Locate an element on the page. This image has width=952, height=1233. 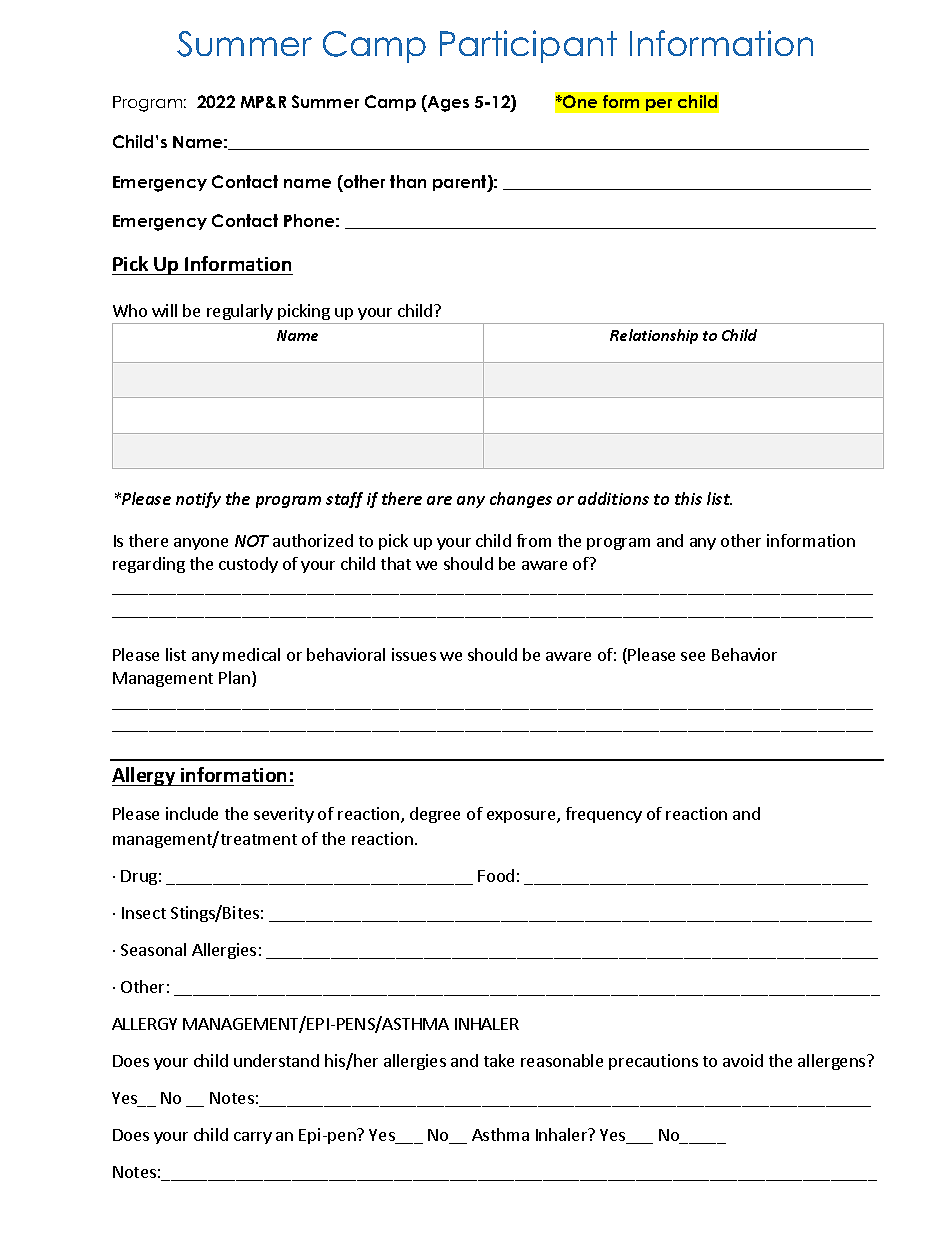
than is located at coordinates (408, 181).
